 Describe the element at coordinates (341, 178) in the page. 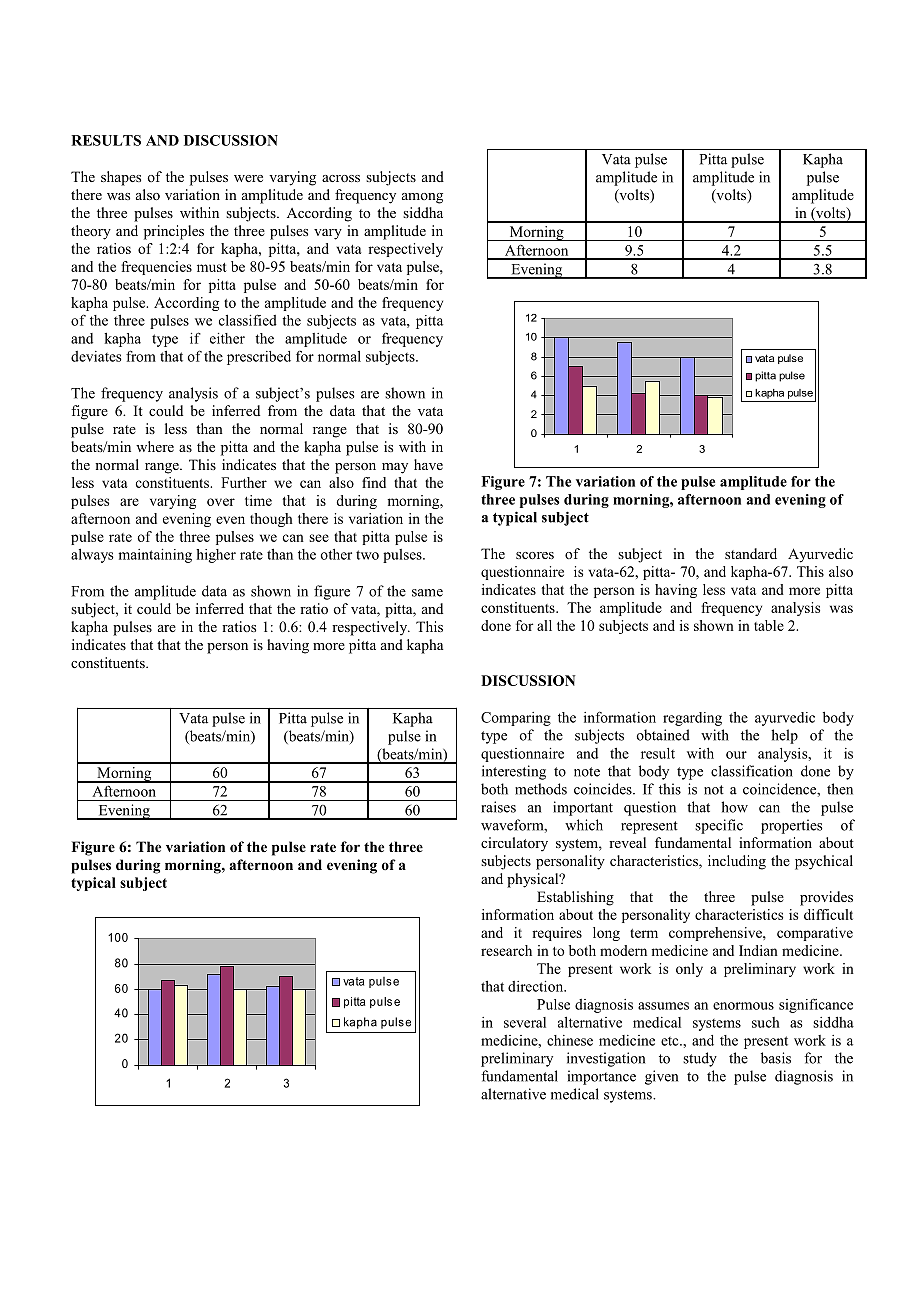

I see `across` at that location.
